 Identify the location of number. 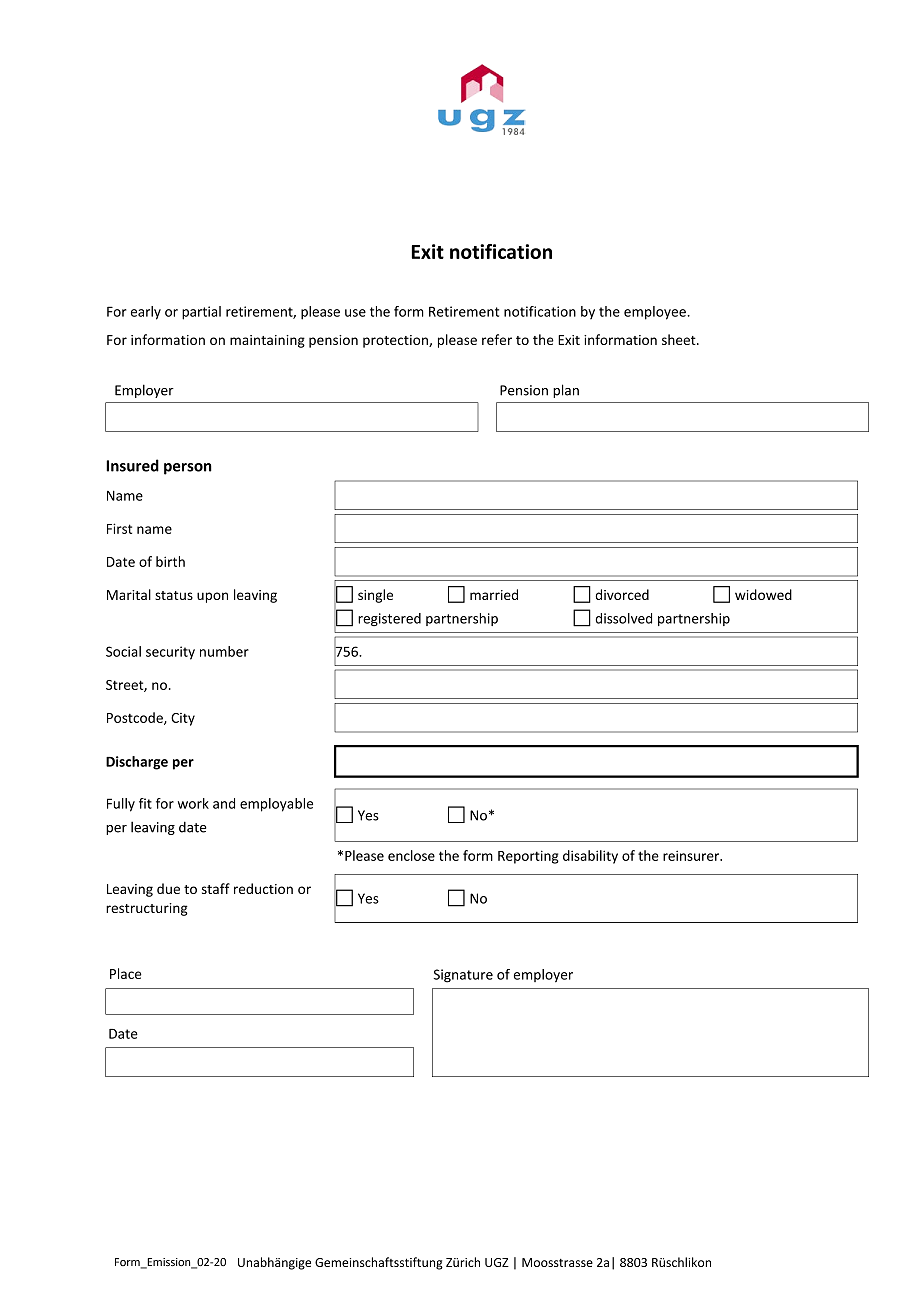
(224, 651).
